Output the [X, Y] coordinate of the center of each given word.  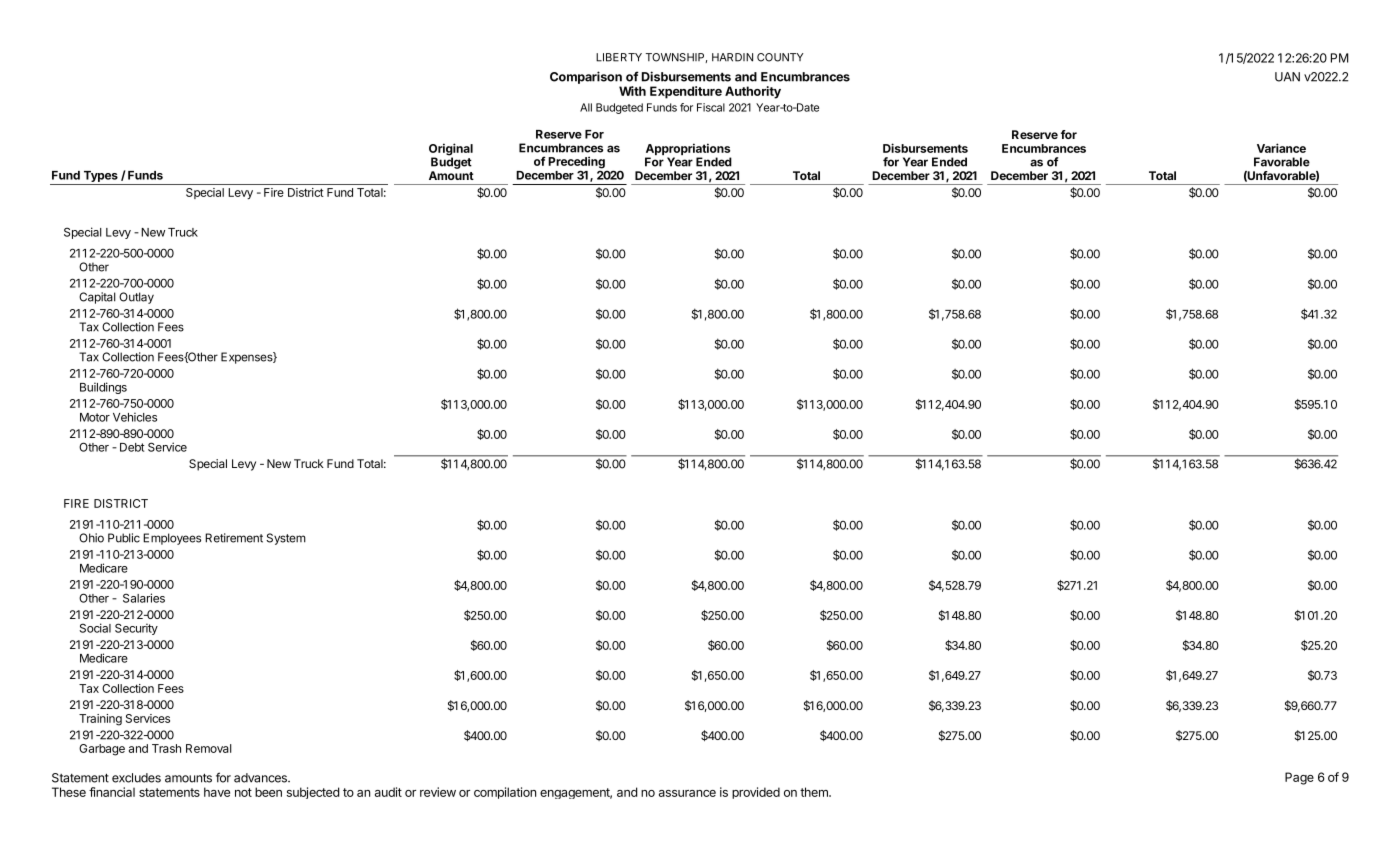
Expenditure [686, 92]
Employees [172, 539]
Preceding [577, 163]
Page [1299, 778]
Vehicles [135, 417]
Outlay [136, 298]
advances [262, 778]
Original [451, 150]
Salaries [144, 598]
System [286, 539]
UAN [1287, 77]
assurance [687, 793]
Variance [1281, 148]
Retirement [234, 538]
